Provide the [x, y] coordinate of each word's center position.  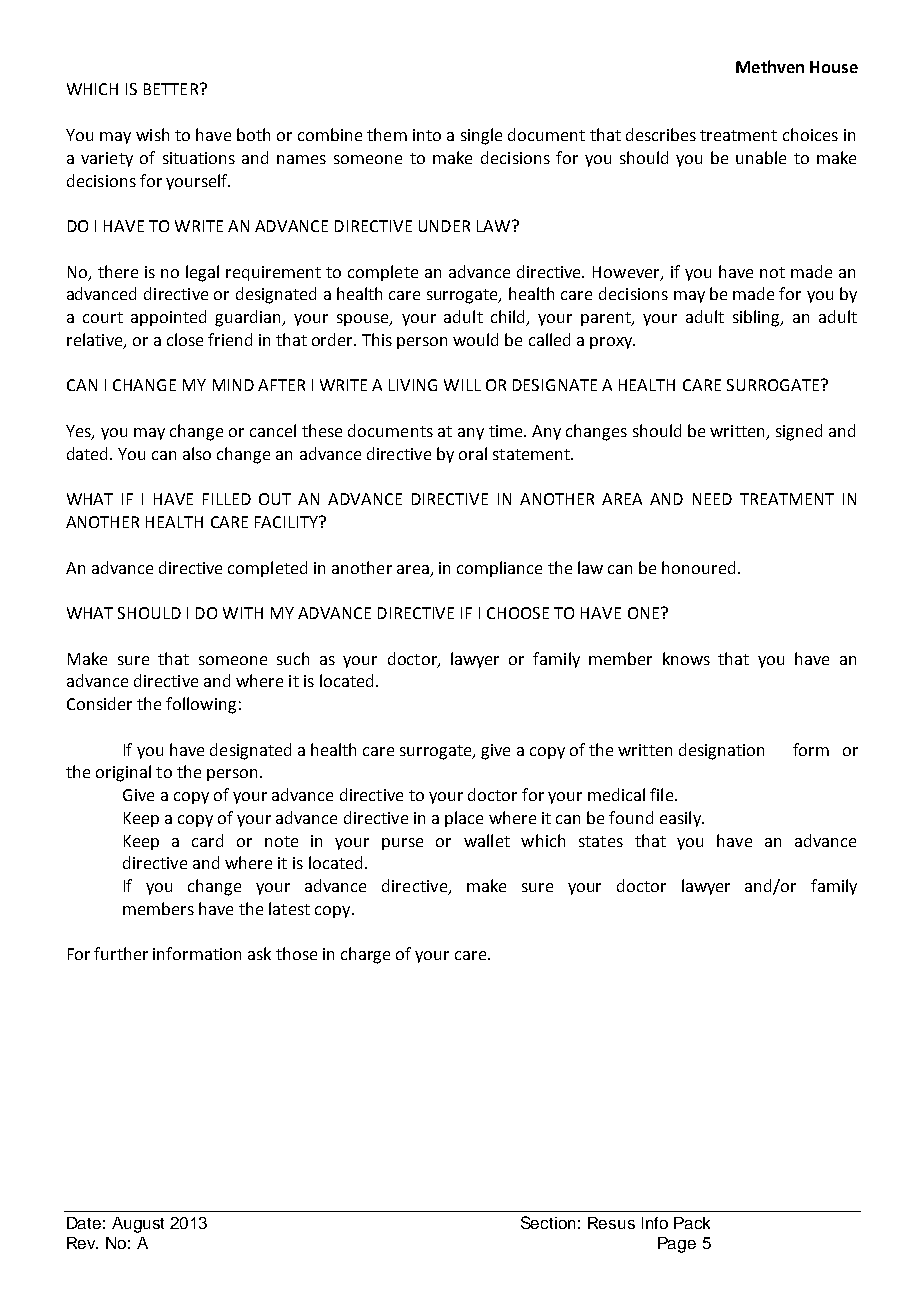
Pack [692, 1223]
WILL [462, 385]
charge [365, 955]
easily [681, 819]
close [185, 339]
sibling [757, 318]
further [121, 953]
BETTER [171, 89]
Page [677, 1245]
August [138, 1225]
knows [686, 658]
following [201, 705]
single [481, 136]
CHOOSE [518, 613]
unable [761, 157]
